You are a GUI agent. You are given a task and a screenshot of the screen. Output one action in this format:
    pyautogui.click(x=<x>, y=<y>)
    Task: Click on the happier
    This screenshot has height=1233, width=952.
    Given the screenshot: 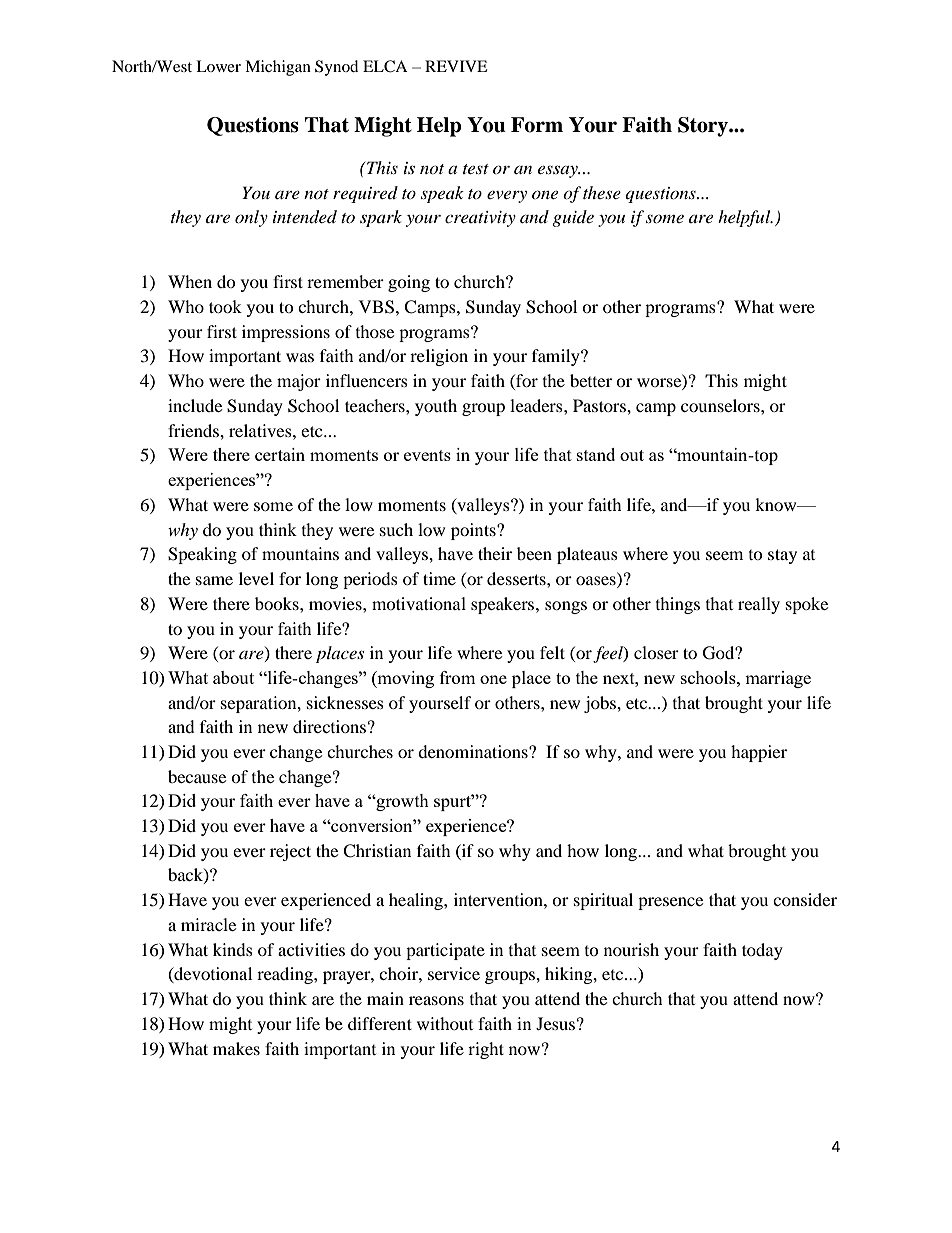 What is the action you would take?
    pyautogui.click(x=759, y=753)
